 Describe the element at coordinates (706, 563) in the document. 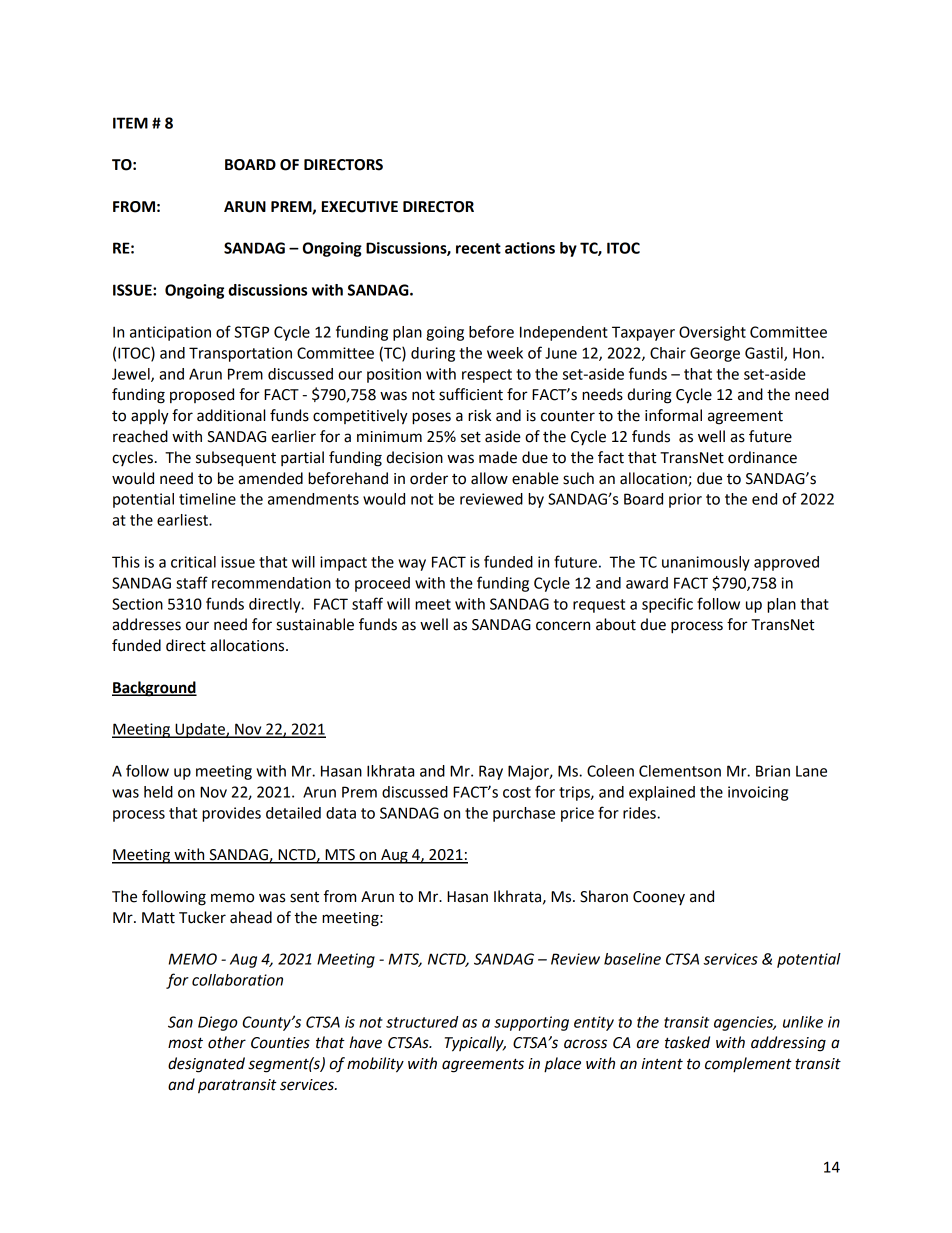

I see `unanimously` at that location.
